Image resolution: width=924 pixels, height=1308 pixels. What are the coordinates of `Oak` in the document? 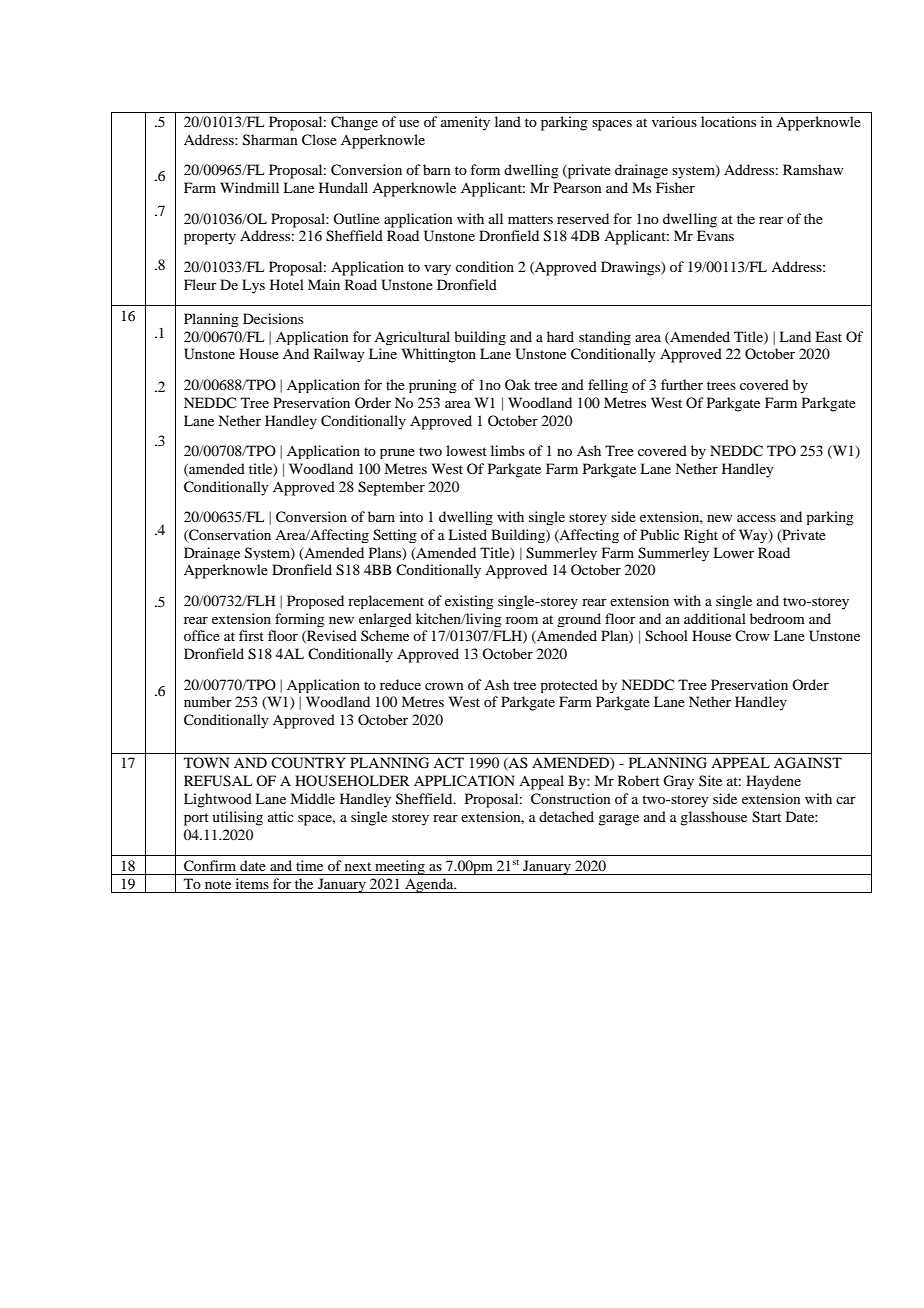 It's located at (517, 384).
